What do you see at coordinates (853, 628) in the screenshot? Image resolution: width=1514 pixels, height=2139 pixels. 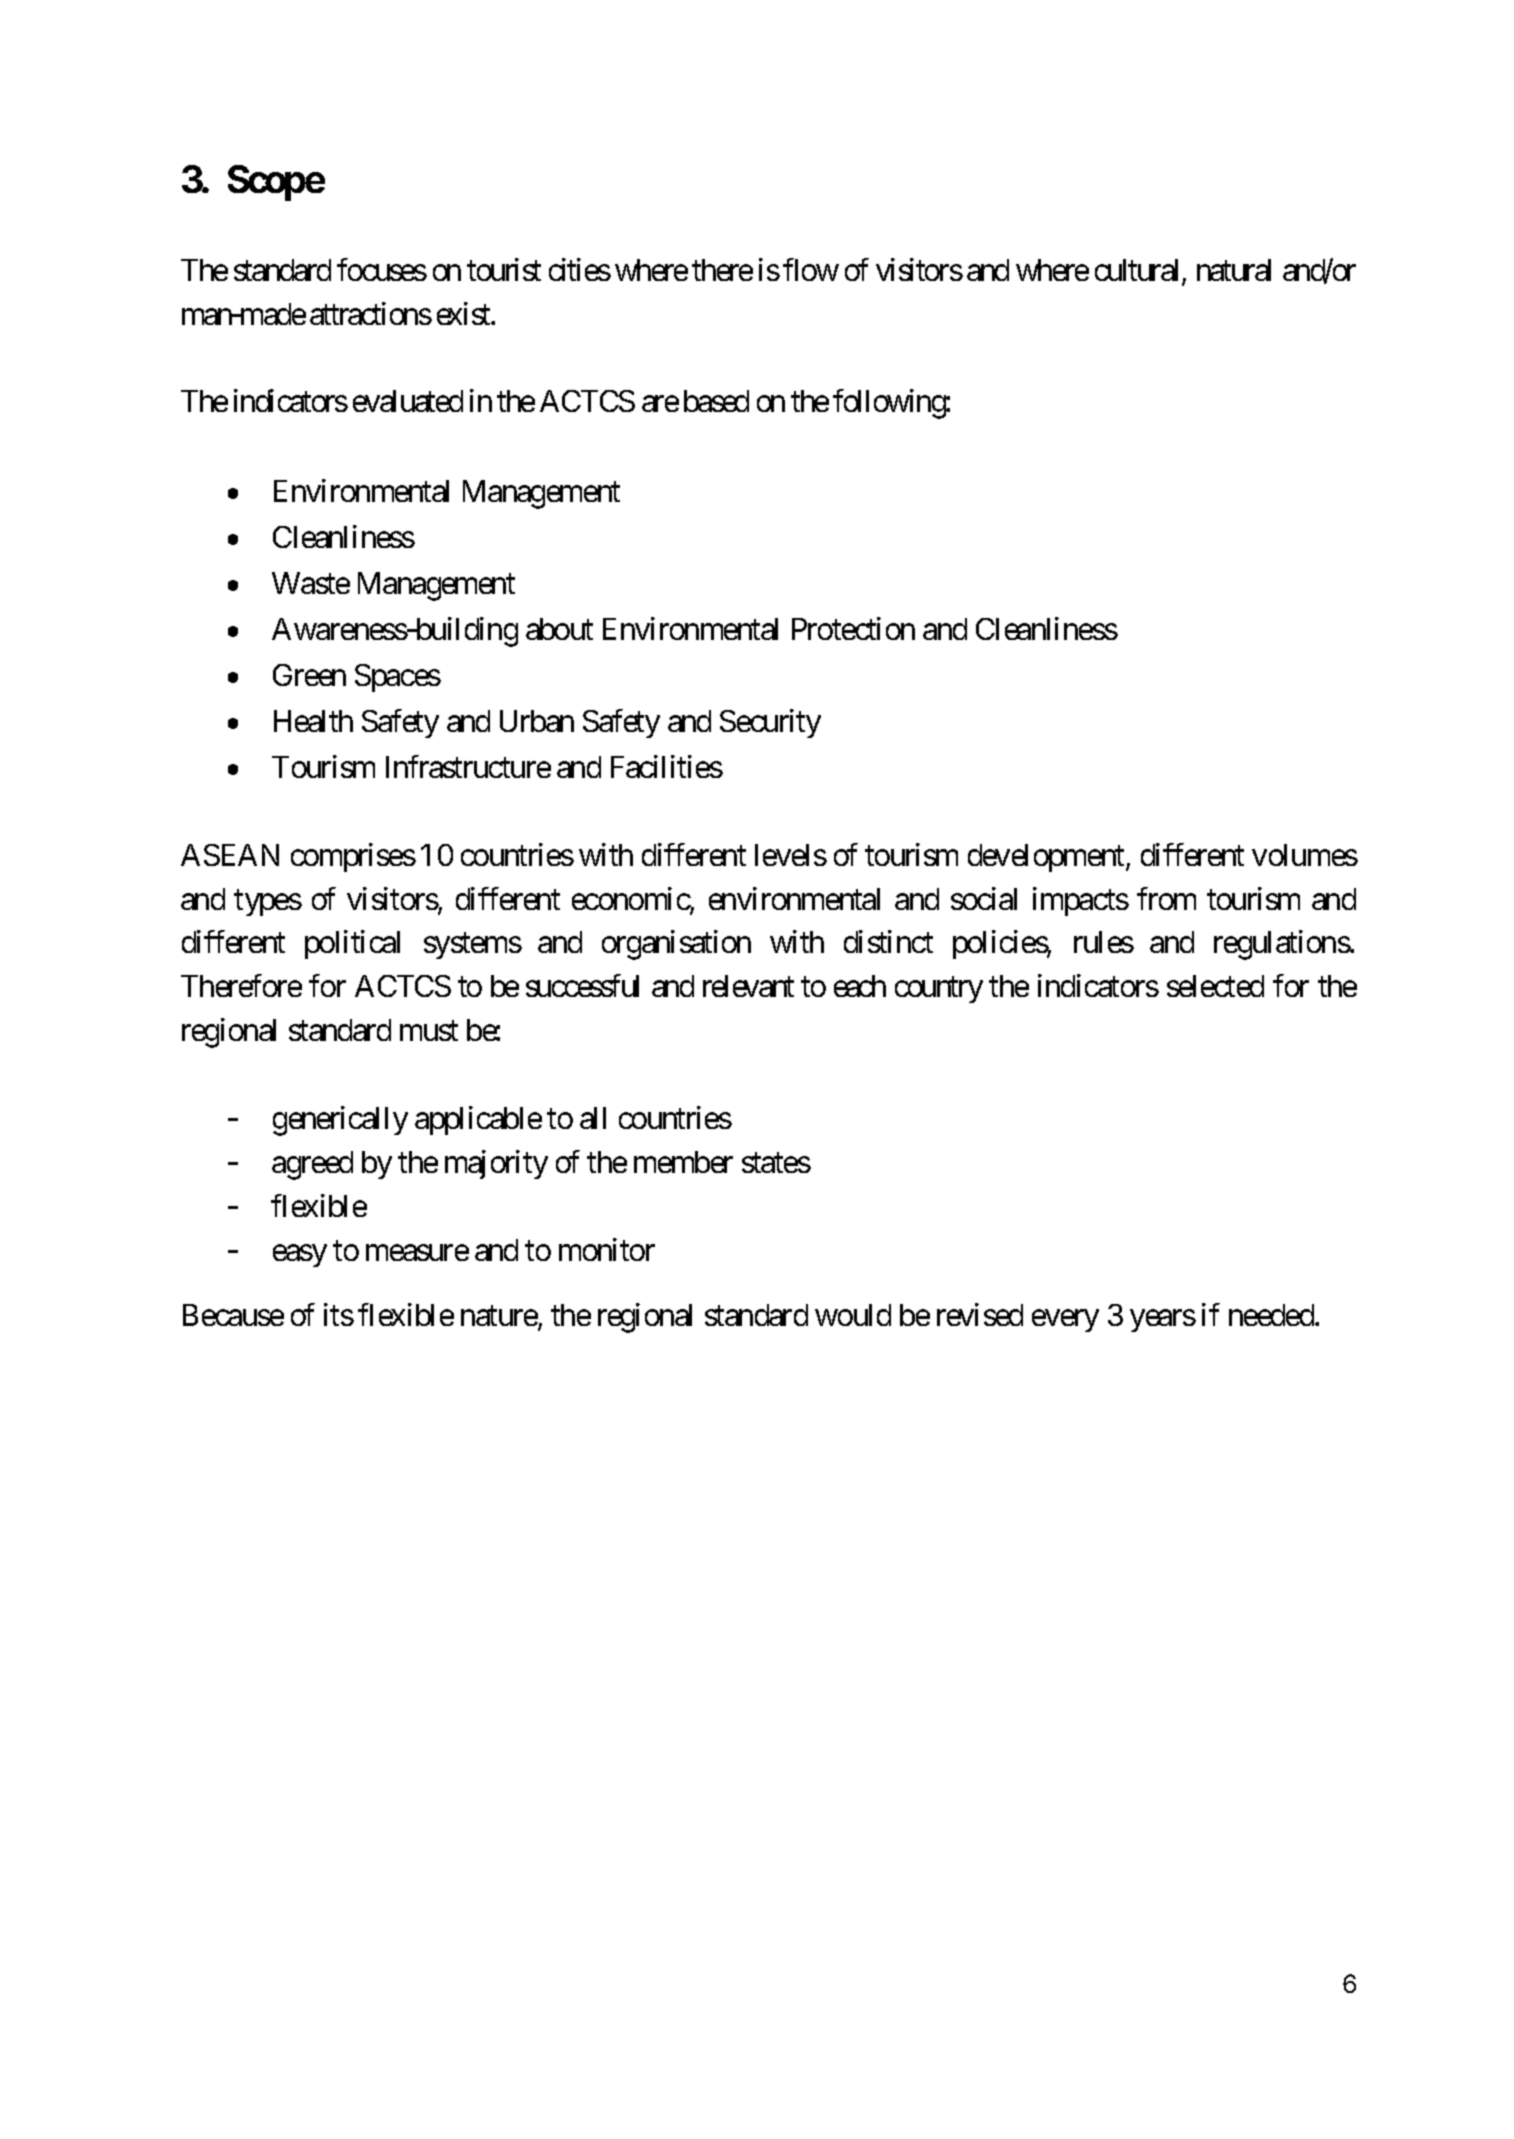 I see `Protection` at bounding box center [853, 628].
